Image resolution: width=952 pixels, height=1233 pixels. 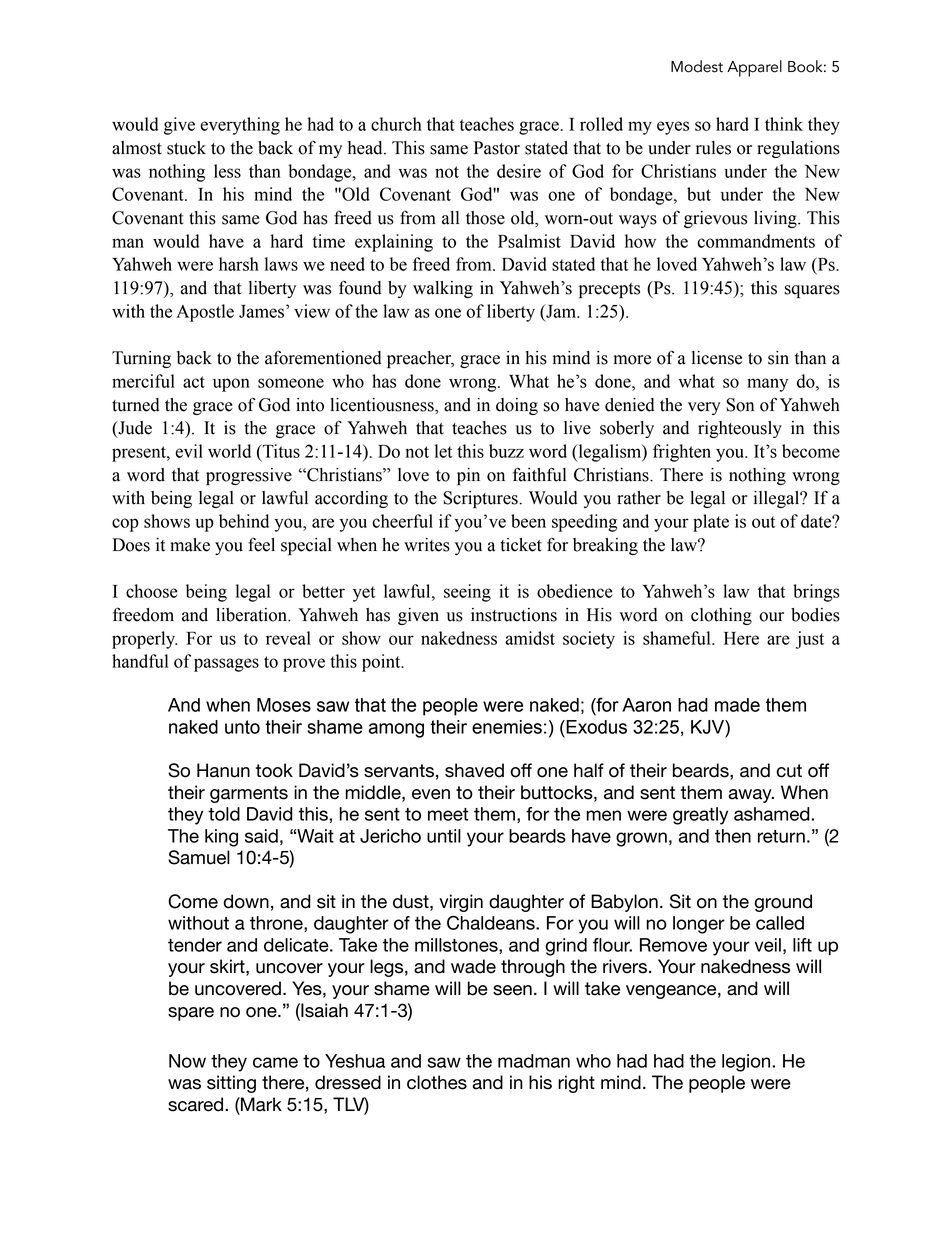 What do you see at coordinates (737, 705) in the image?
I see `made` at bounding box center [737, 705].
